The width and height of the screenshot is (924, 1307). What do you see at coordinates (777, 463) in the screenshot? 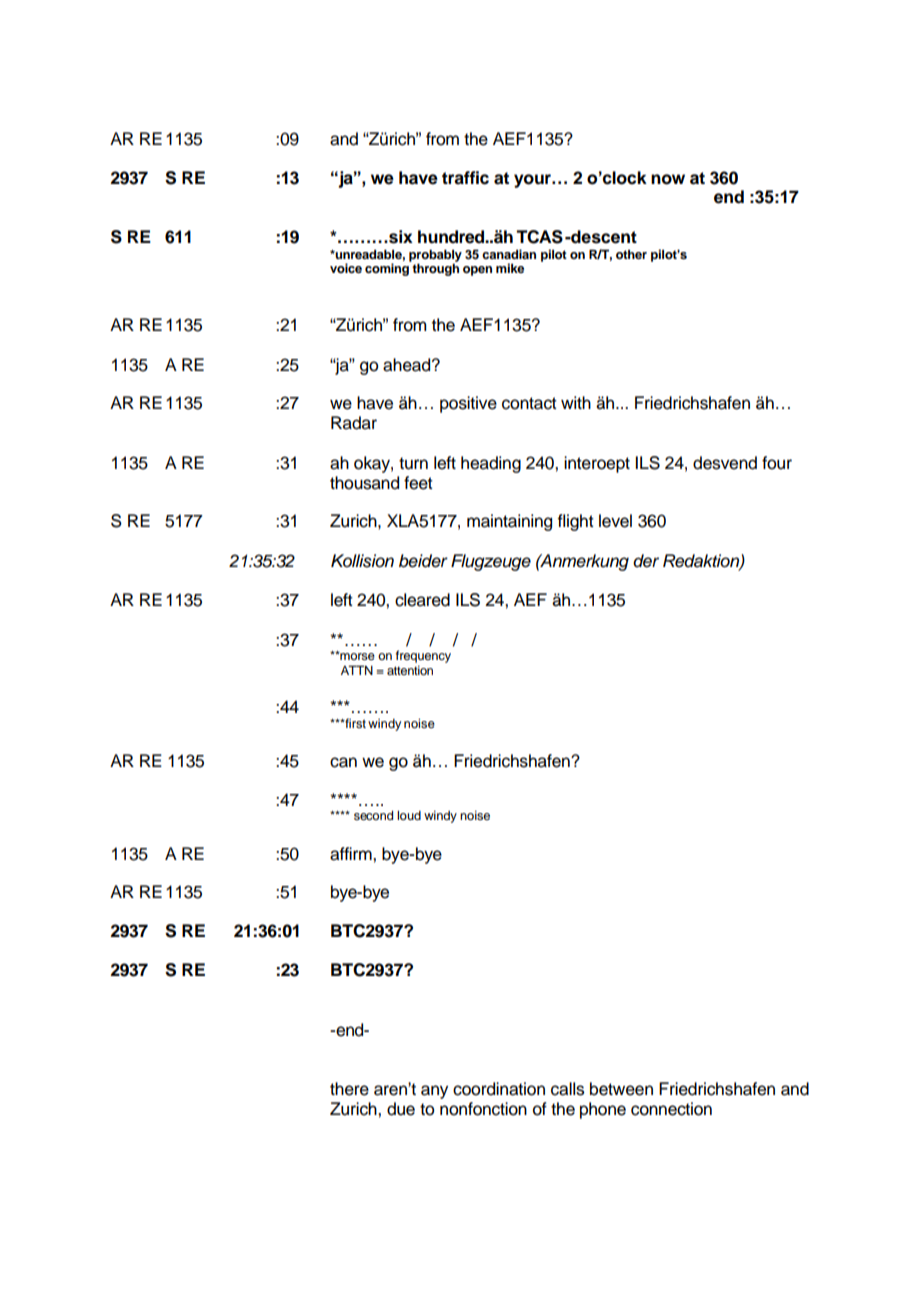
I see `four` at bounding box center [777, 463].
